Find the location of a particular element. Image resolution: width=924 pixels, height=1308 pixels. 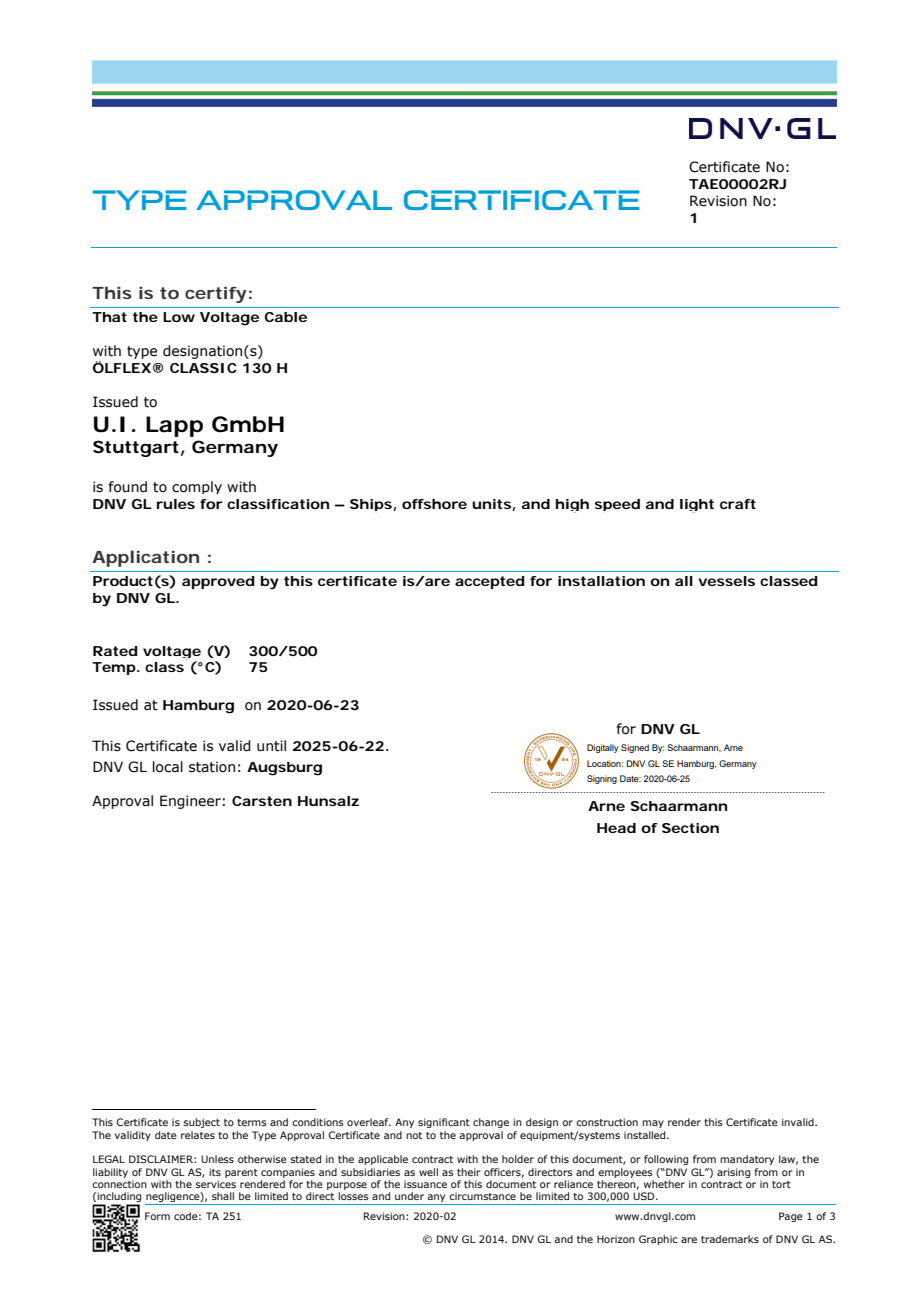

until is located at coordinates (271, 746).
